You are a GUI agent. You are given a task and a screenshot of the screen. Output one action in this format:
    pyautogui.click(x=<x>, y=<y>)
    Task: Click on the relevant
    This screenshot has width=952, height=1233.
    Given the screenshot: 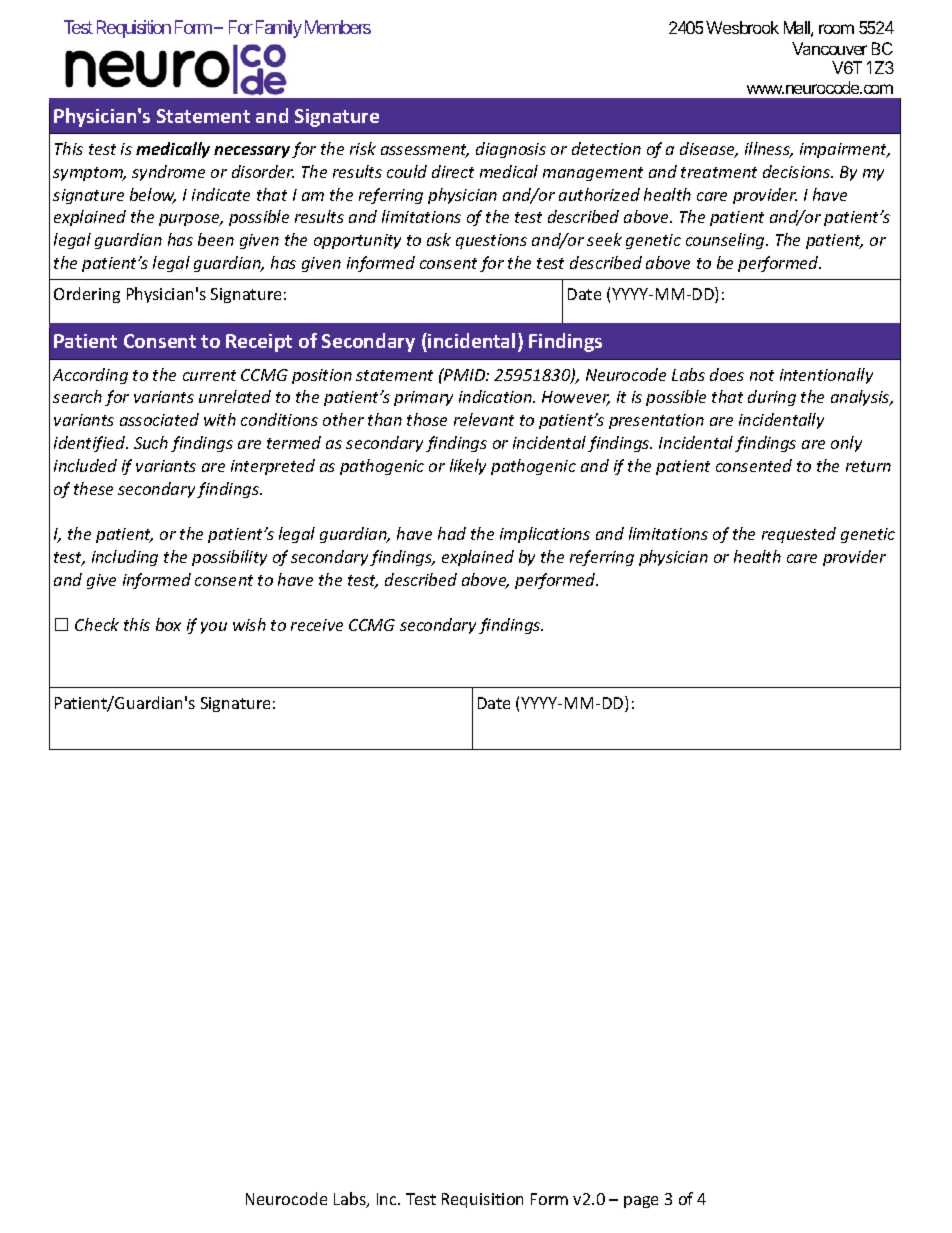 What is the action you would take?
    pyautogui.click(x=484, y=419)
